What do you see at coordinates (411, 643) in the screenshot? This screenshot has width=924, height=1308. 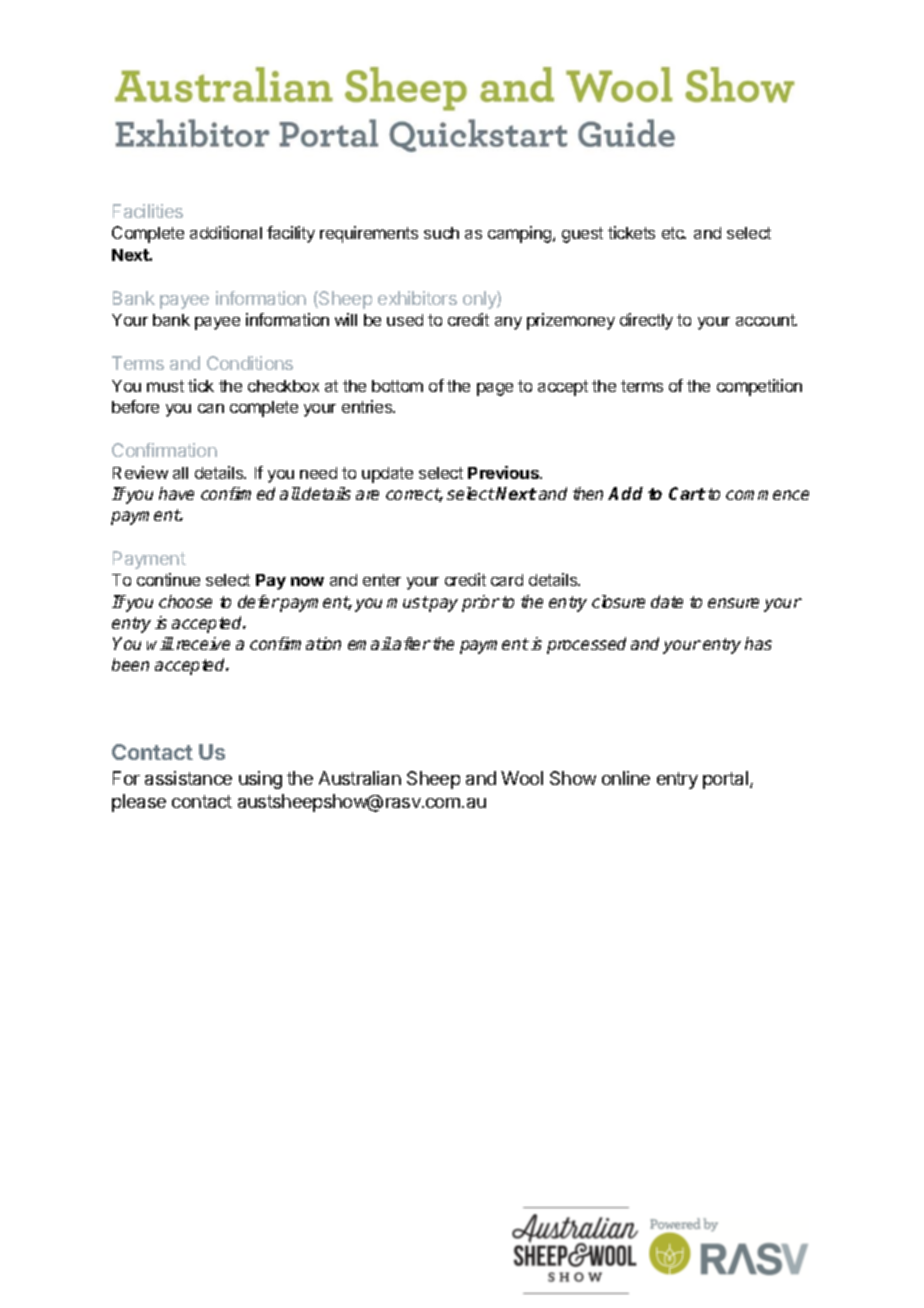 I see `after` at bounding box center [411, 643].
